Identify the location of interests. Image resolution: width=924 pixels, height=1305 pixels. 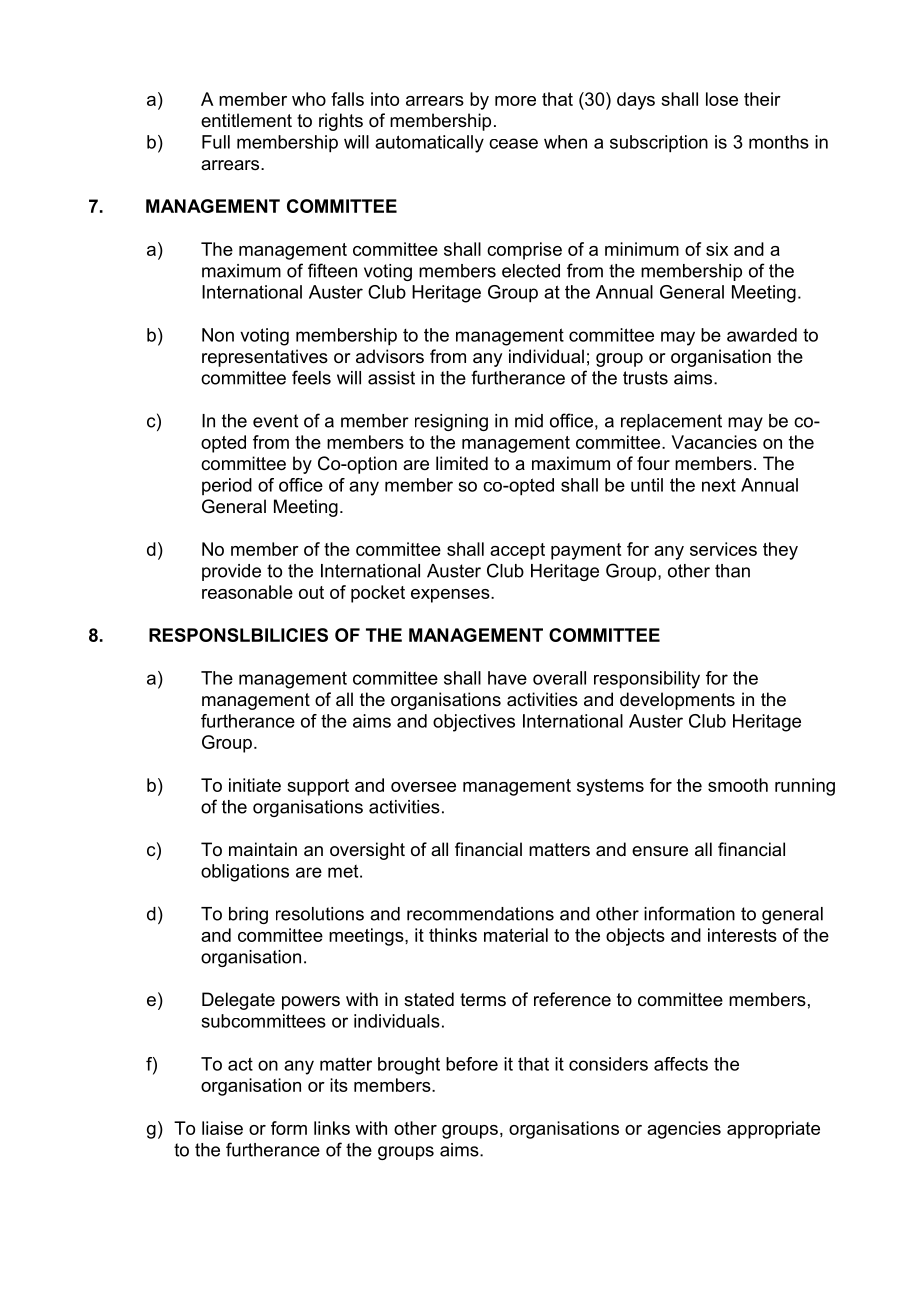
(742, 935).
